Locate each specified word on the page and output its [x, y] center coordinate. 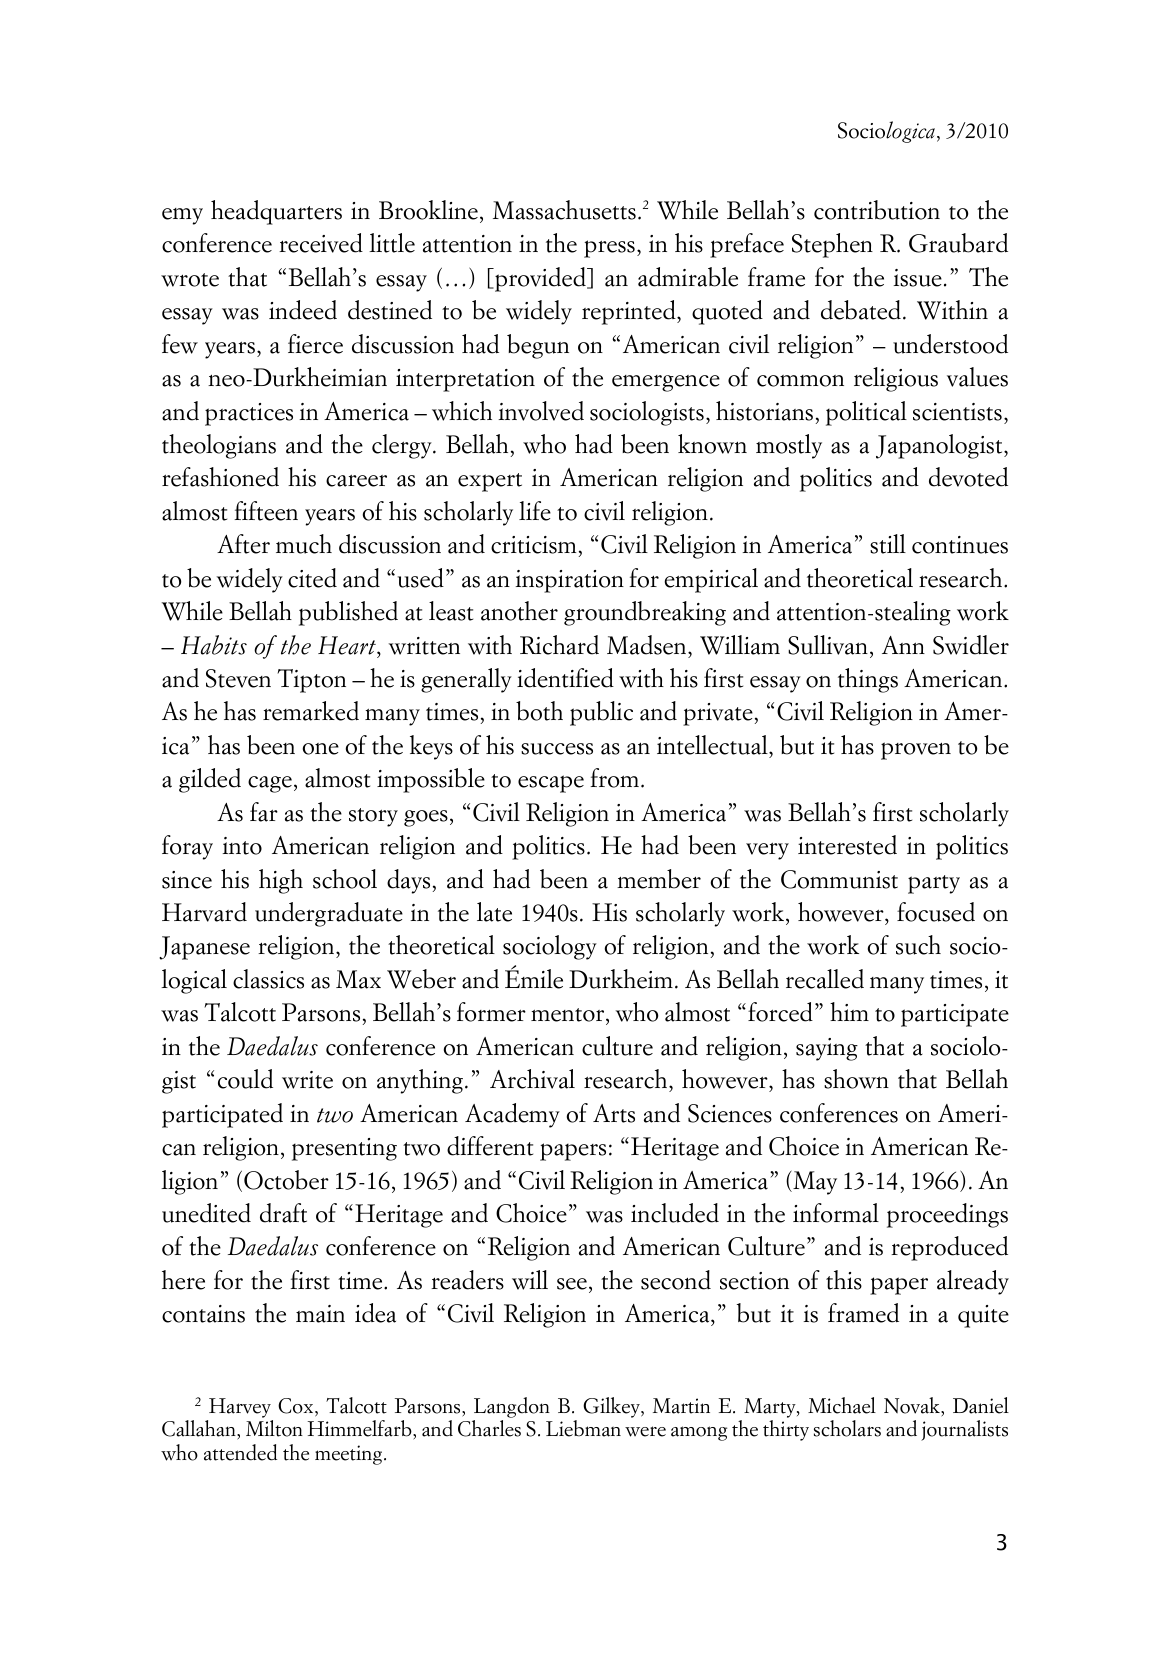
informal [836, 1213]
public [601, 713]
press [609, 249]
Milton [274, 1428]
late [494, 912]
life [535, 511]
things [868, 680]
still [888, 544]
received [321, 243]
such [918, 945]
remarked [311, 711]
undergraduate [329, 914]
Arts [614, 1113]
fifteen [266, 511]
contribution [877, 210]
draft [283, 1213]
